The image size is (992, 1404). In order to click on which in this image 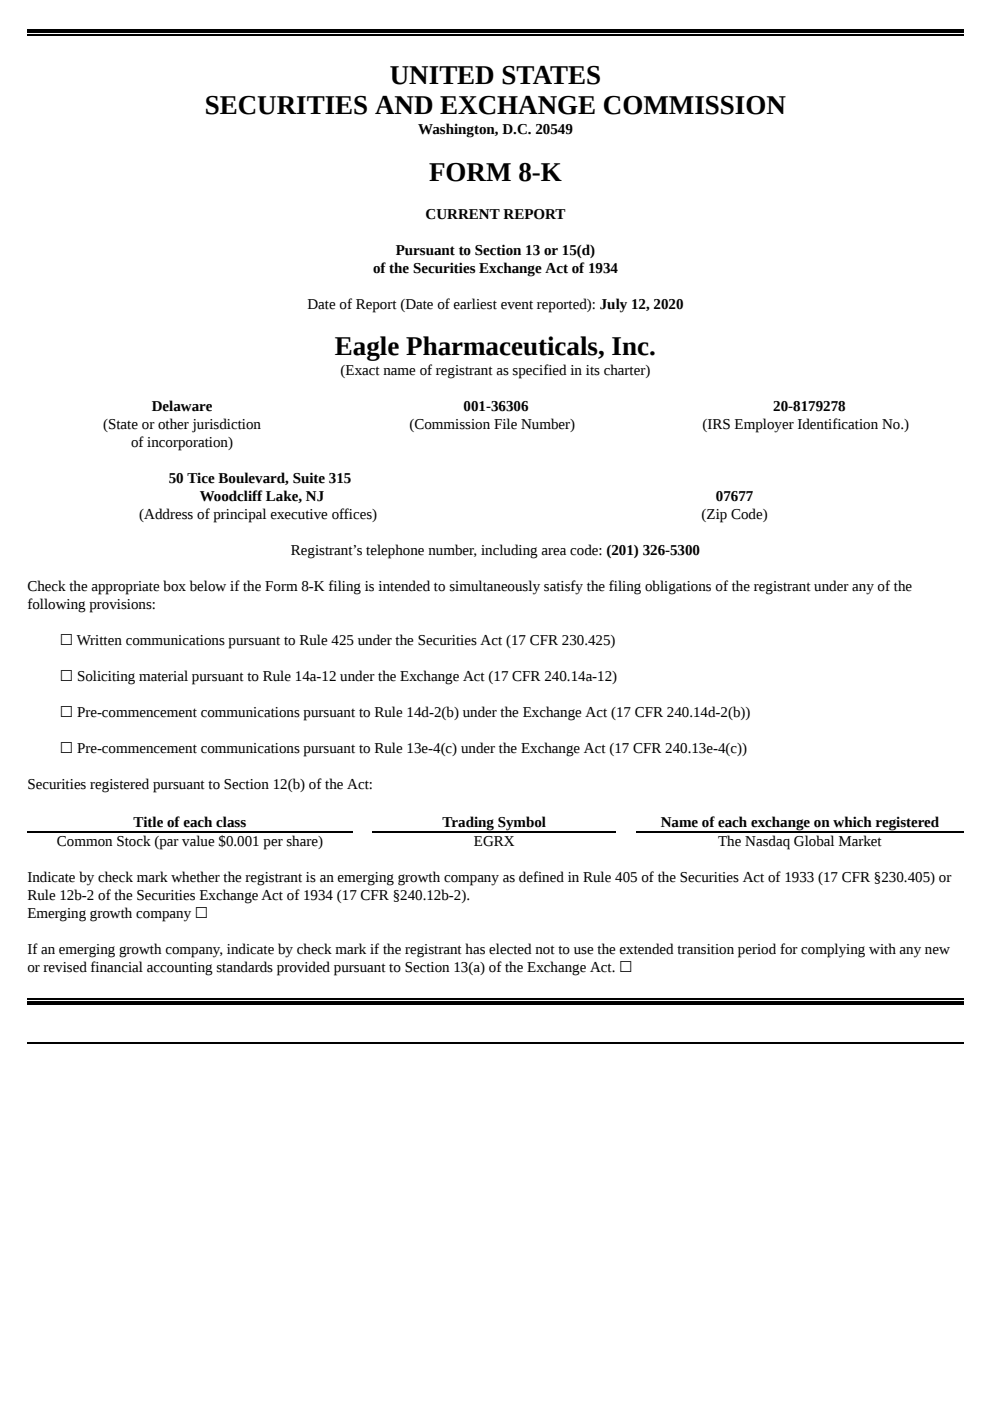, I will do `click(852, 822)`.
